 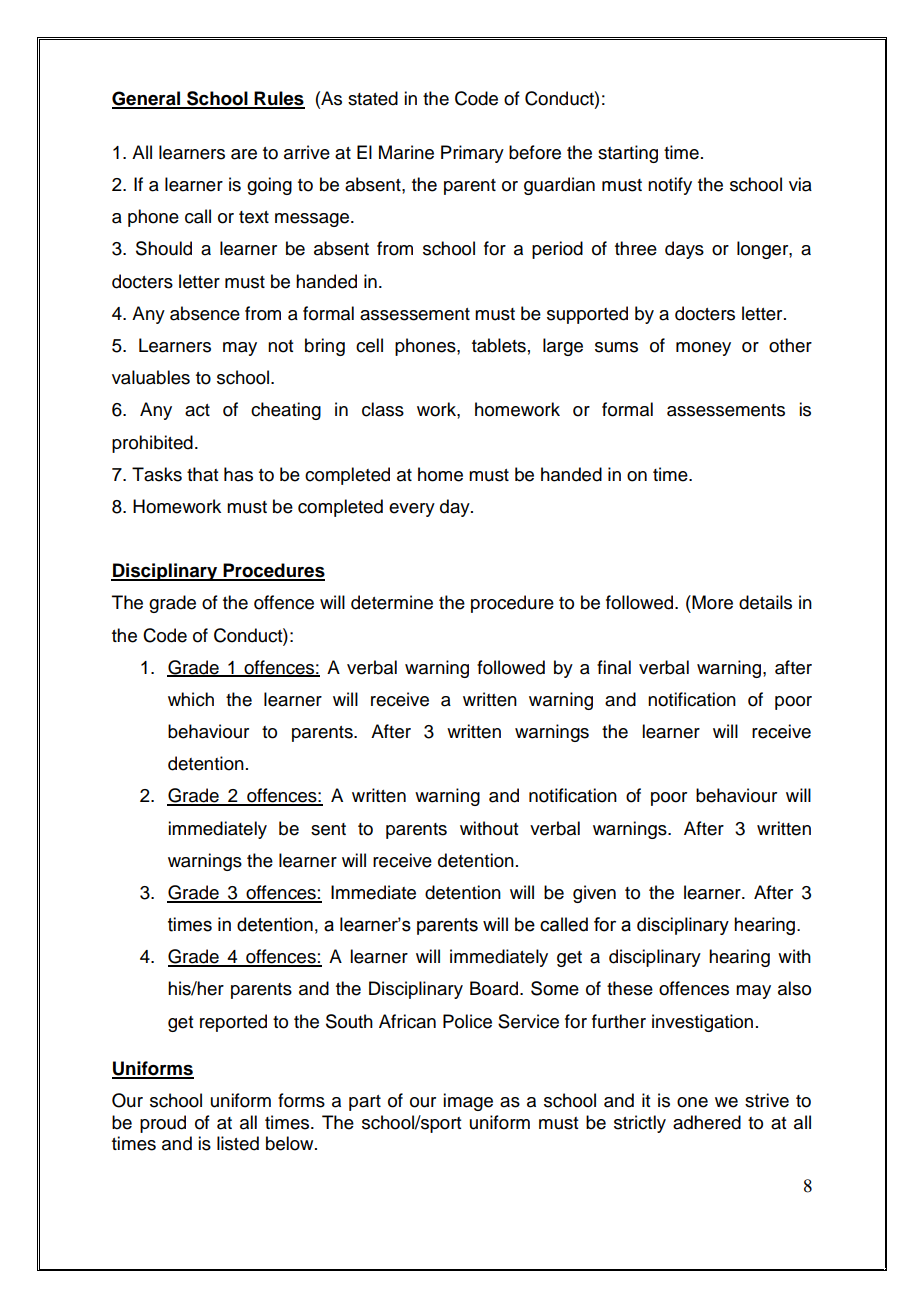 I want to click on notify, so click(x=670, y=186).
